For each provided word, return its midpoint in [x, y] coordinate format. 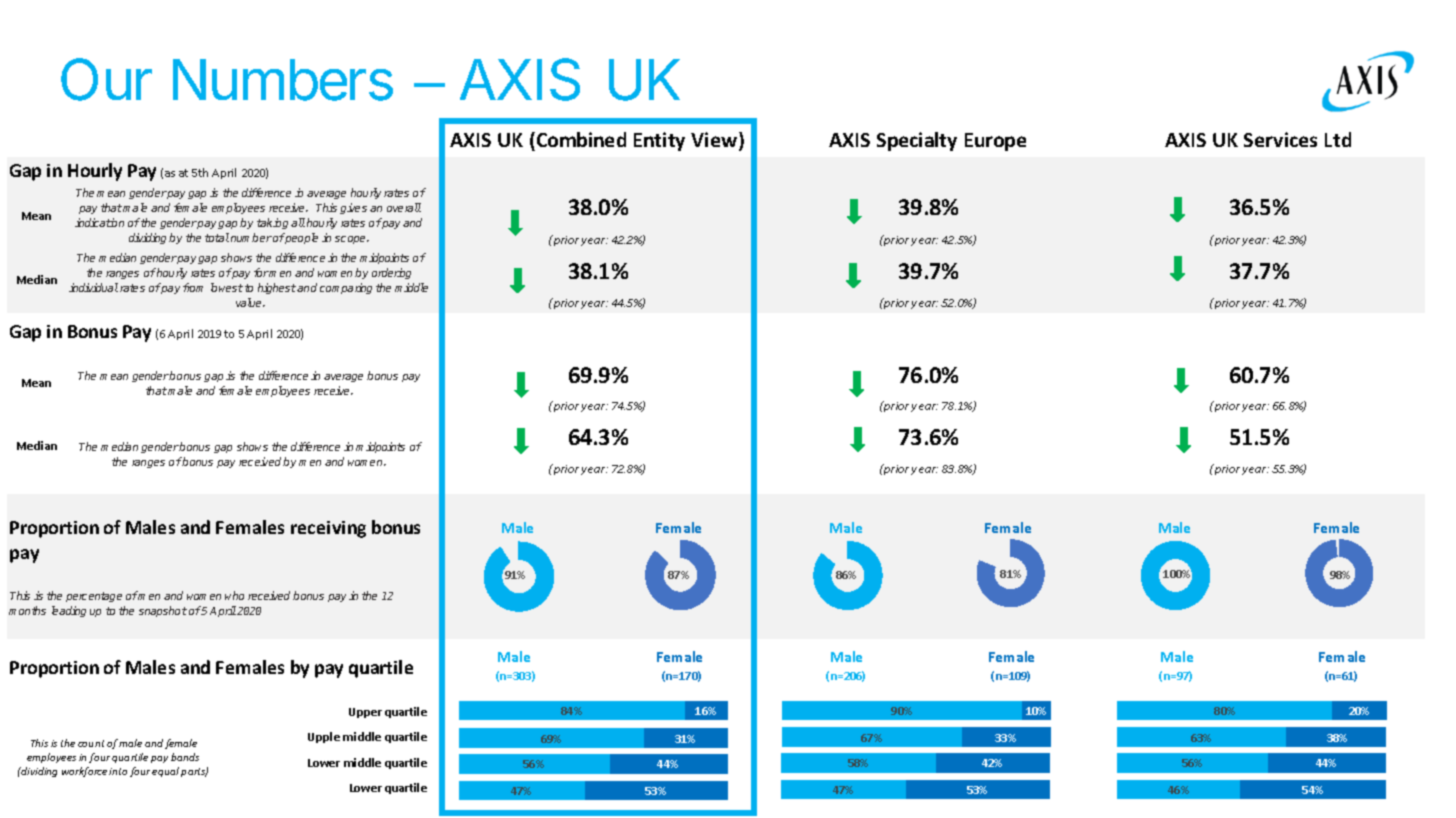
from [193, 287]
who [234, 595]
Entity [659, 141]
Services [1280, 139]
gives [353, 208]
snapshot [163, 611]
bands [185, 757]
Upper [365, 713]
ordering [391, 273]
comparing [346, 288]
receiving [328, 529]
